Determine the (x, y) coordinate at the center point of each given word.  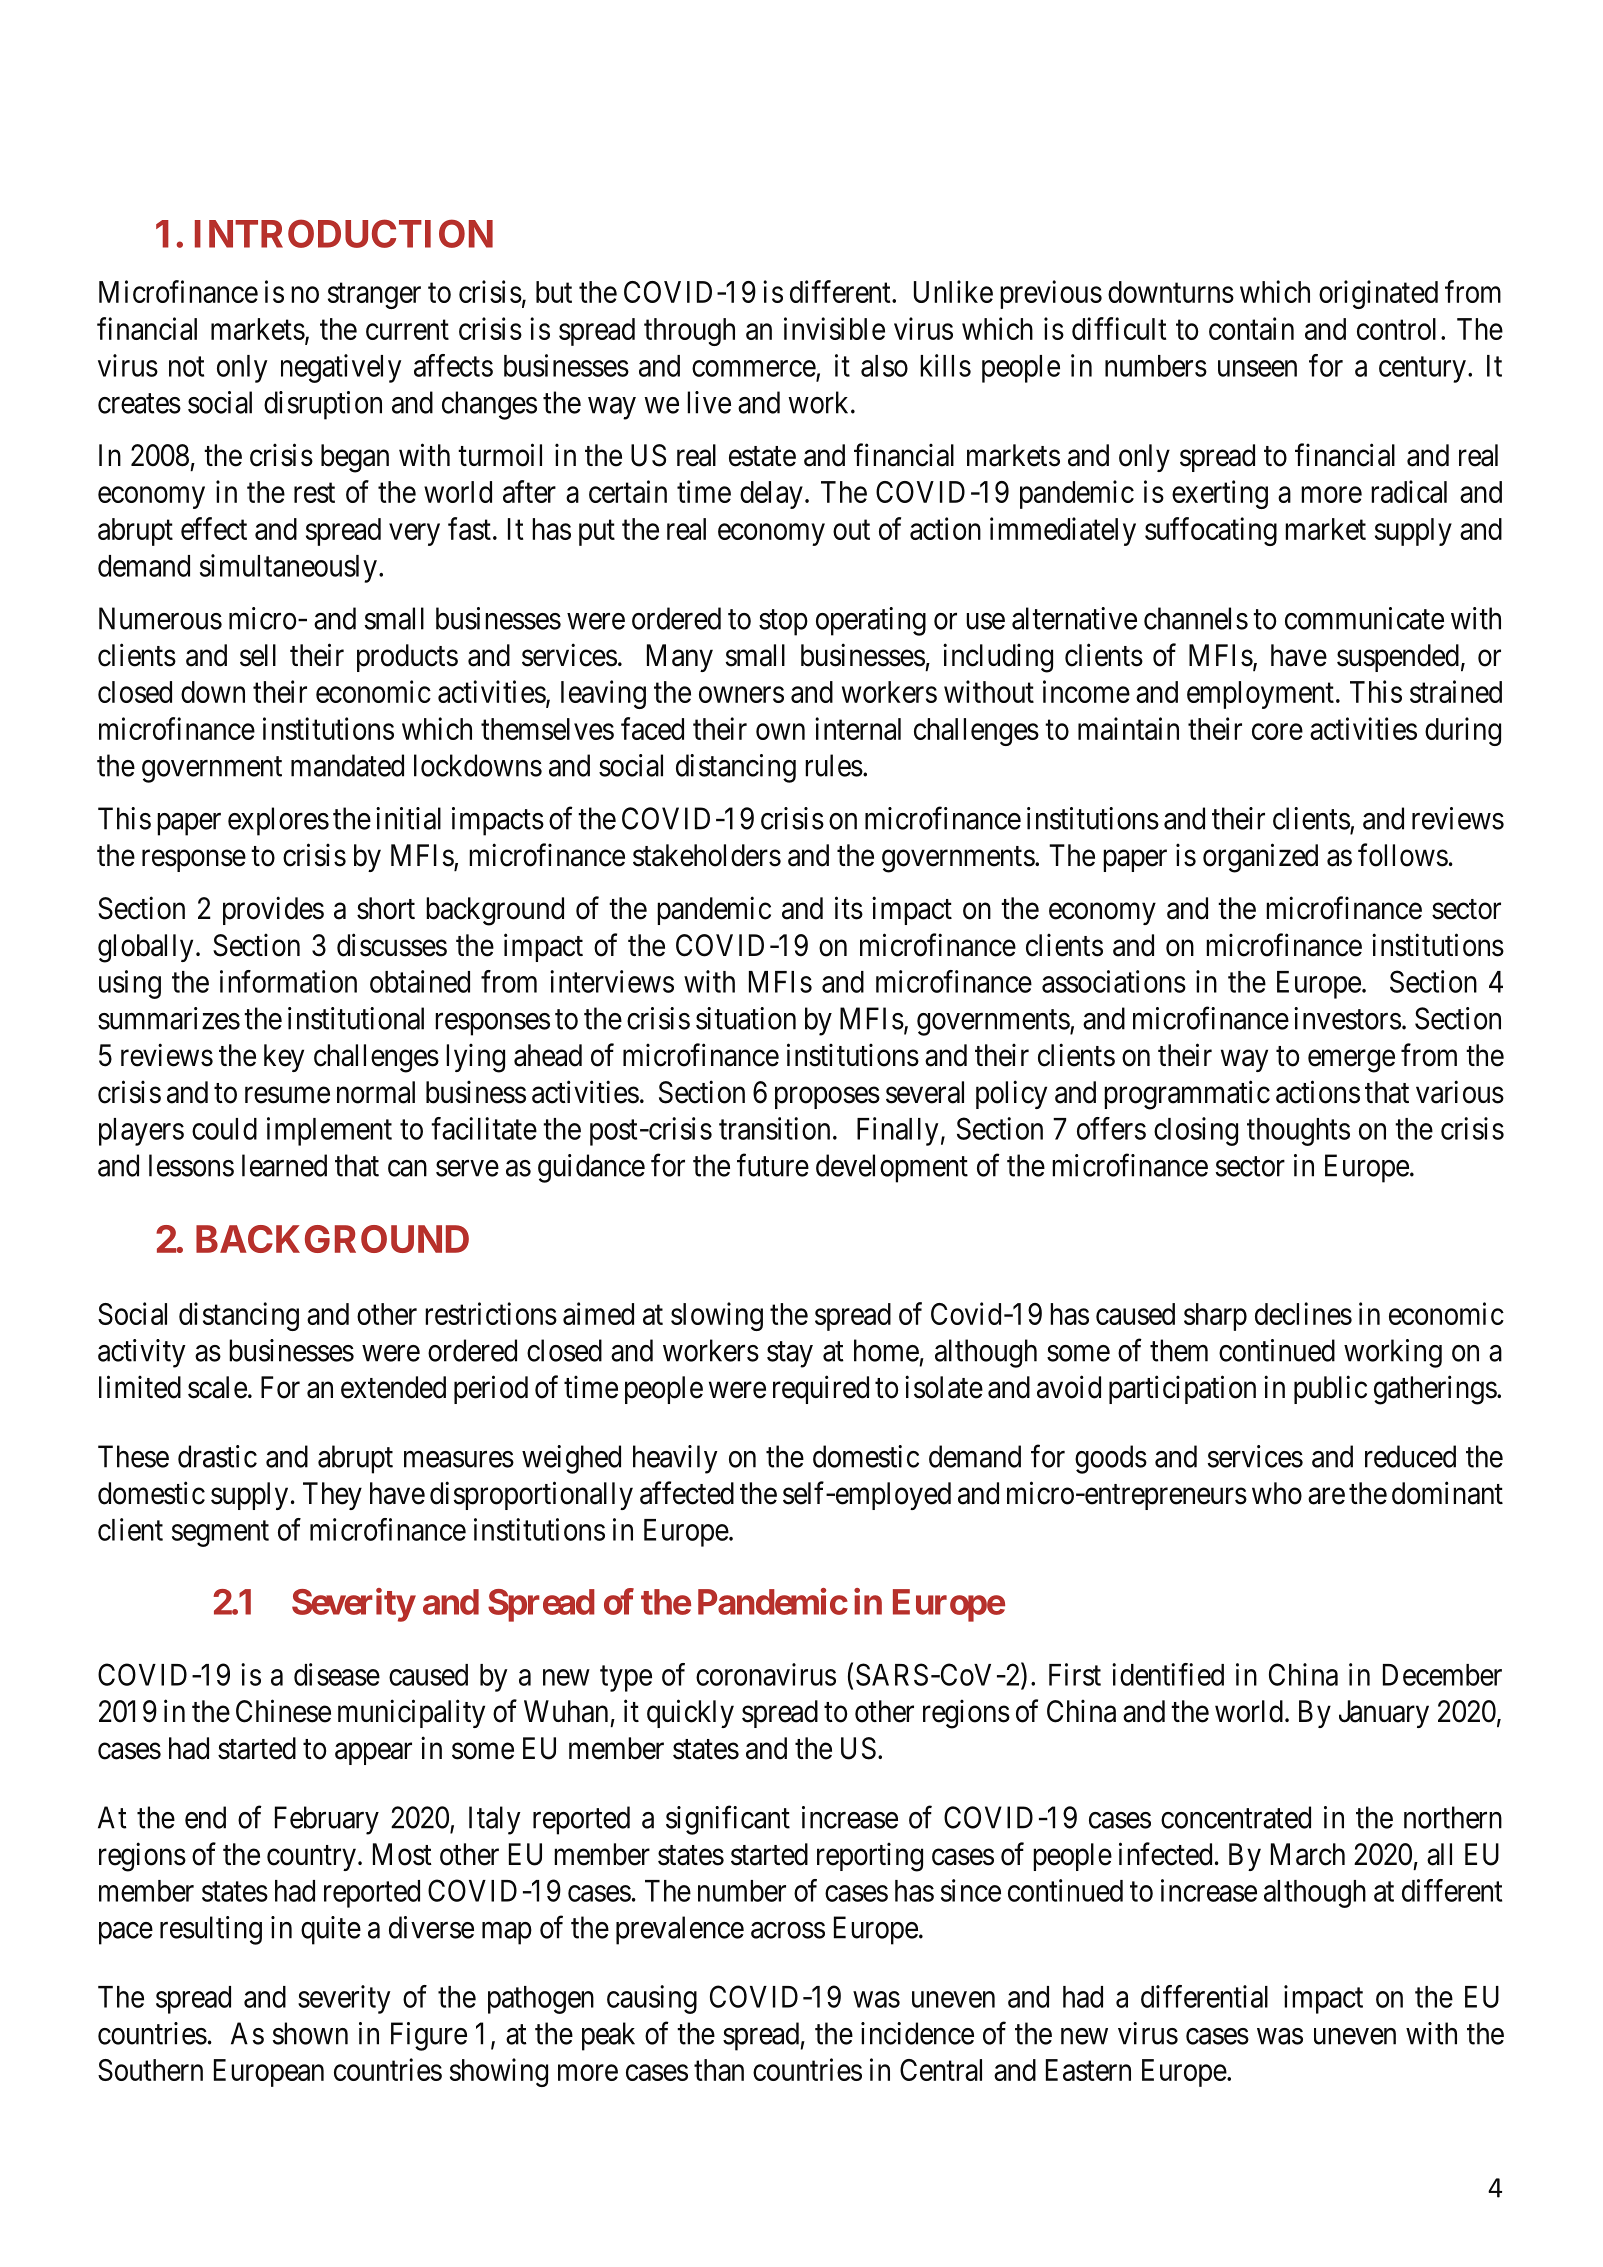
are (1326, 1496)
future (773, 1165)
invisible (834, 328)
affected (687, 1493)
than (719, 2070)
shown (310, 2033)
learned (284, 1165)
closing (1196, 1131)
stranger (374, 296)
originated (1378, 294)
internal (858, 728)
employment (1260, 695)
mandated (347, 765)
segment (220, 1534)
